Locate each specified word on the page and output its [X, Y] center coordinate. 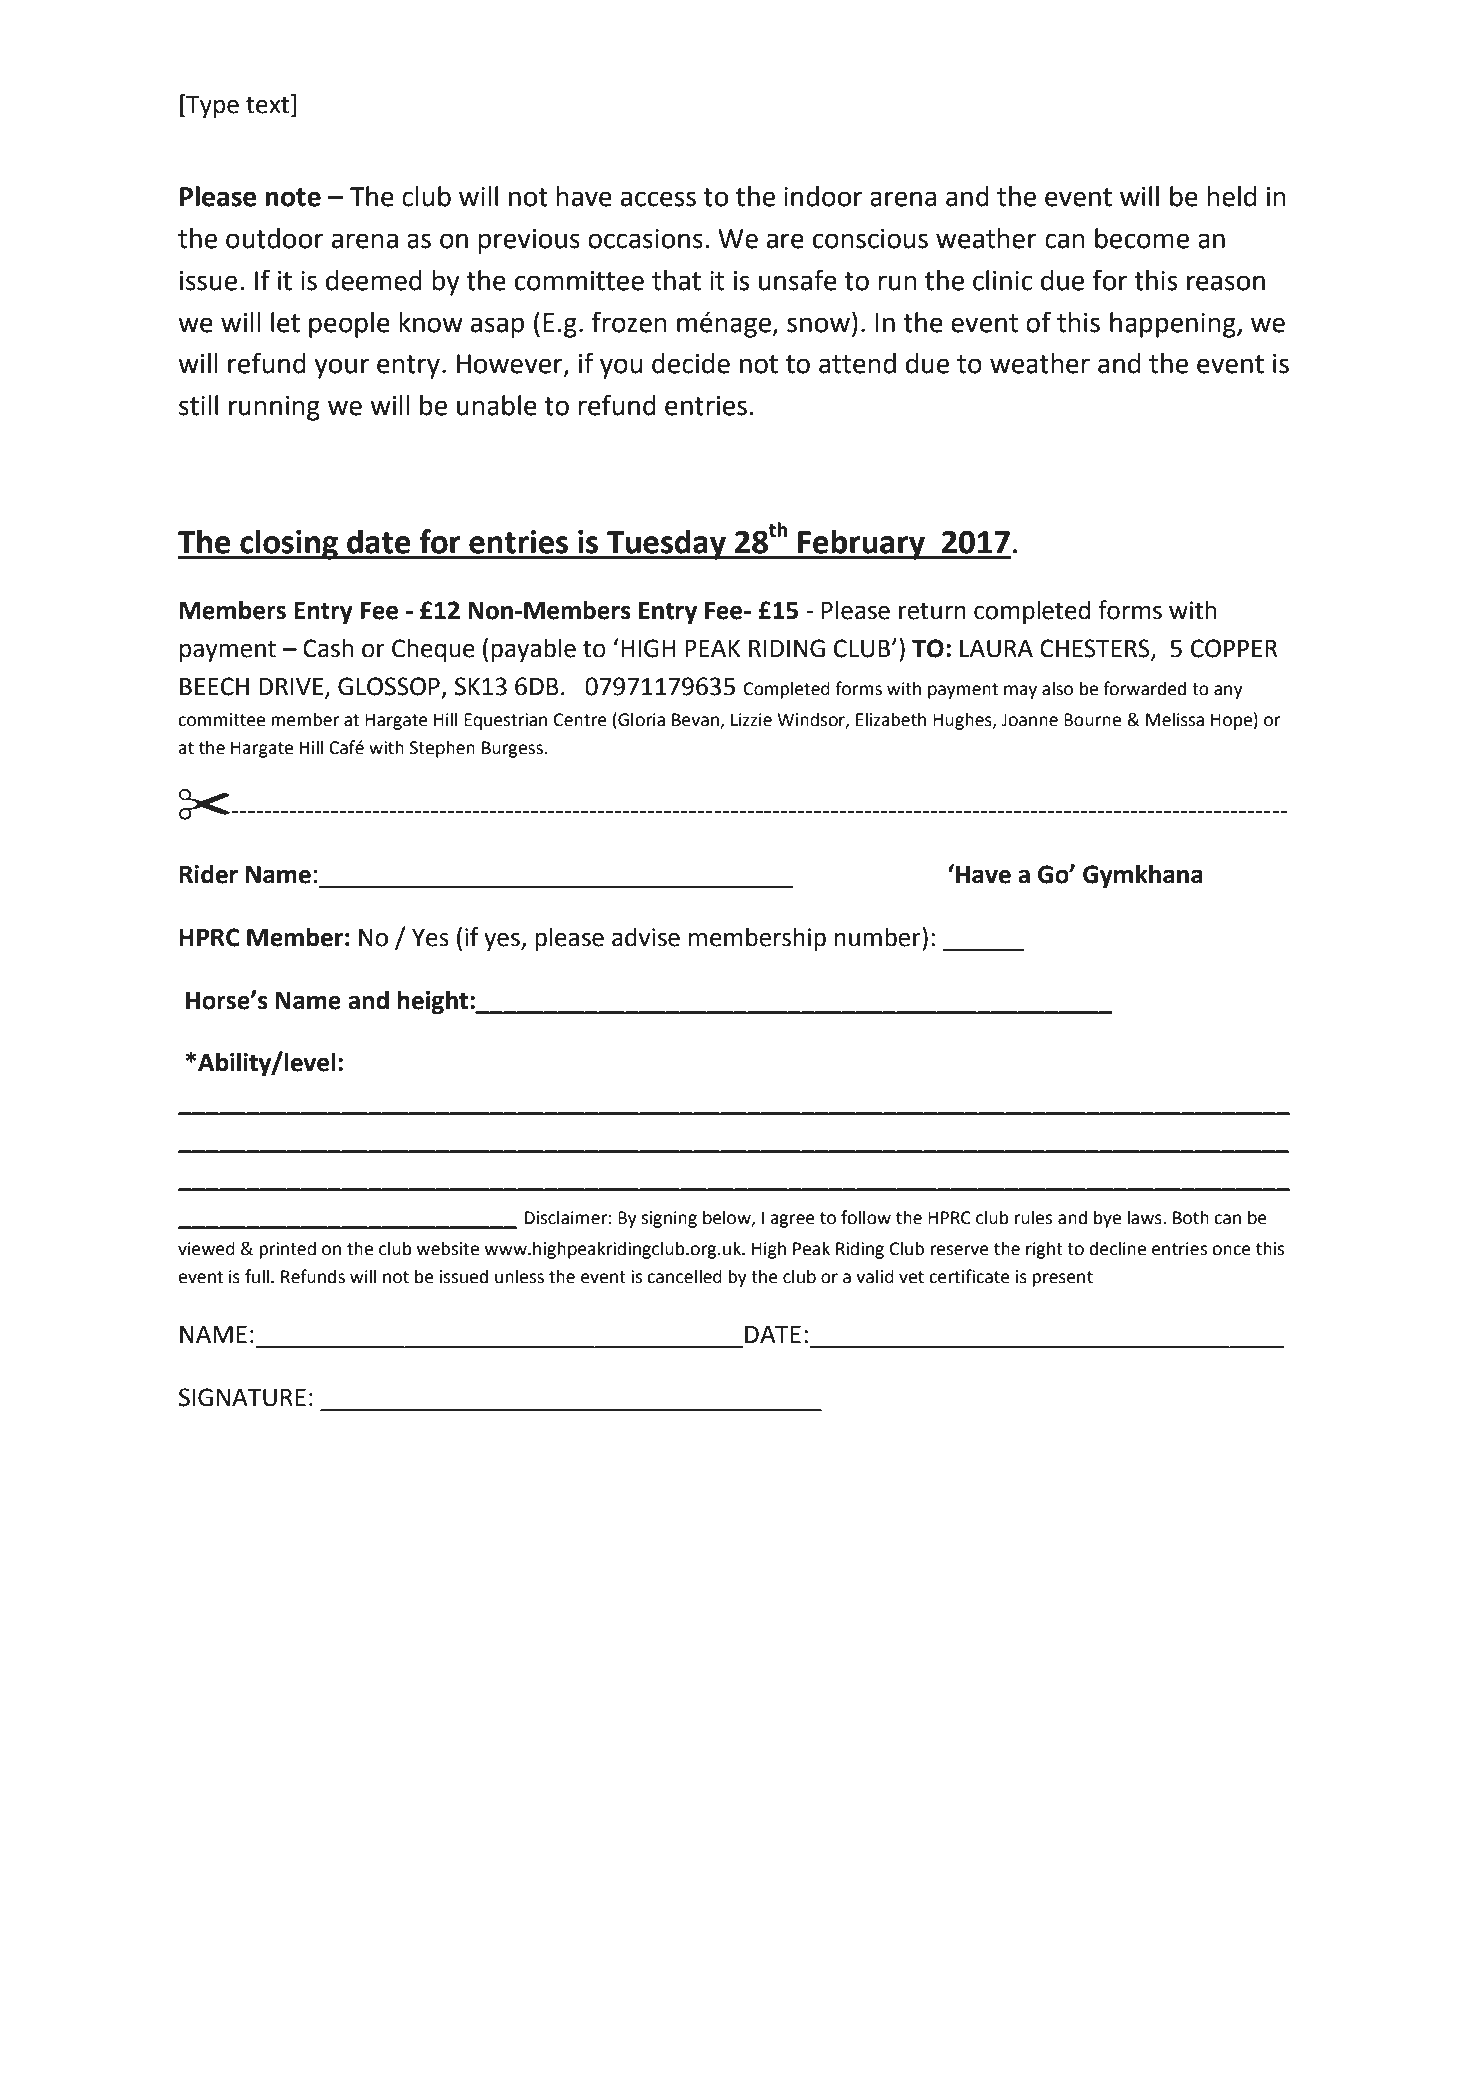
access [658, 199]
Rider [208, 874]
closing [289, 544]
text [269, 105]
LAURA [996, 649]
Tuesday [666, 544]
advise [646, 937]
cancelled [684, 1276]
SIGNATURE [242, 1397]
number [879, 937]
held [1231, 196]
